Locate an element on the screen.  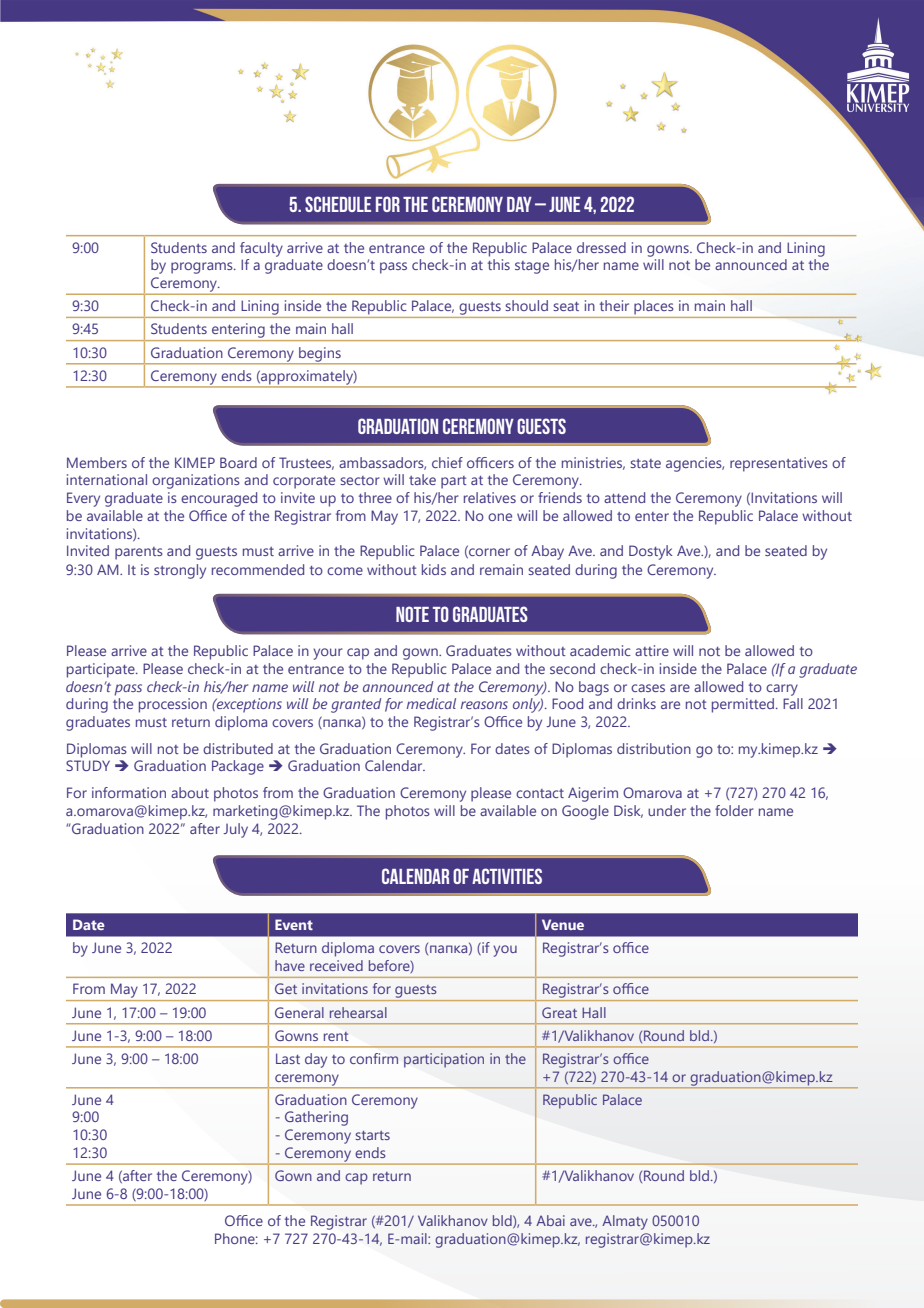
activities is located at coordinates (507, 876).
